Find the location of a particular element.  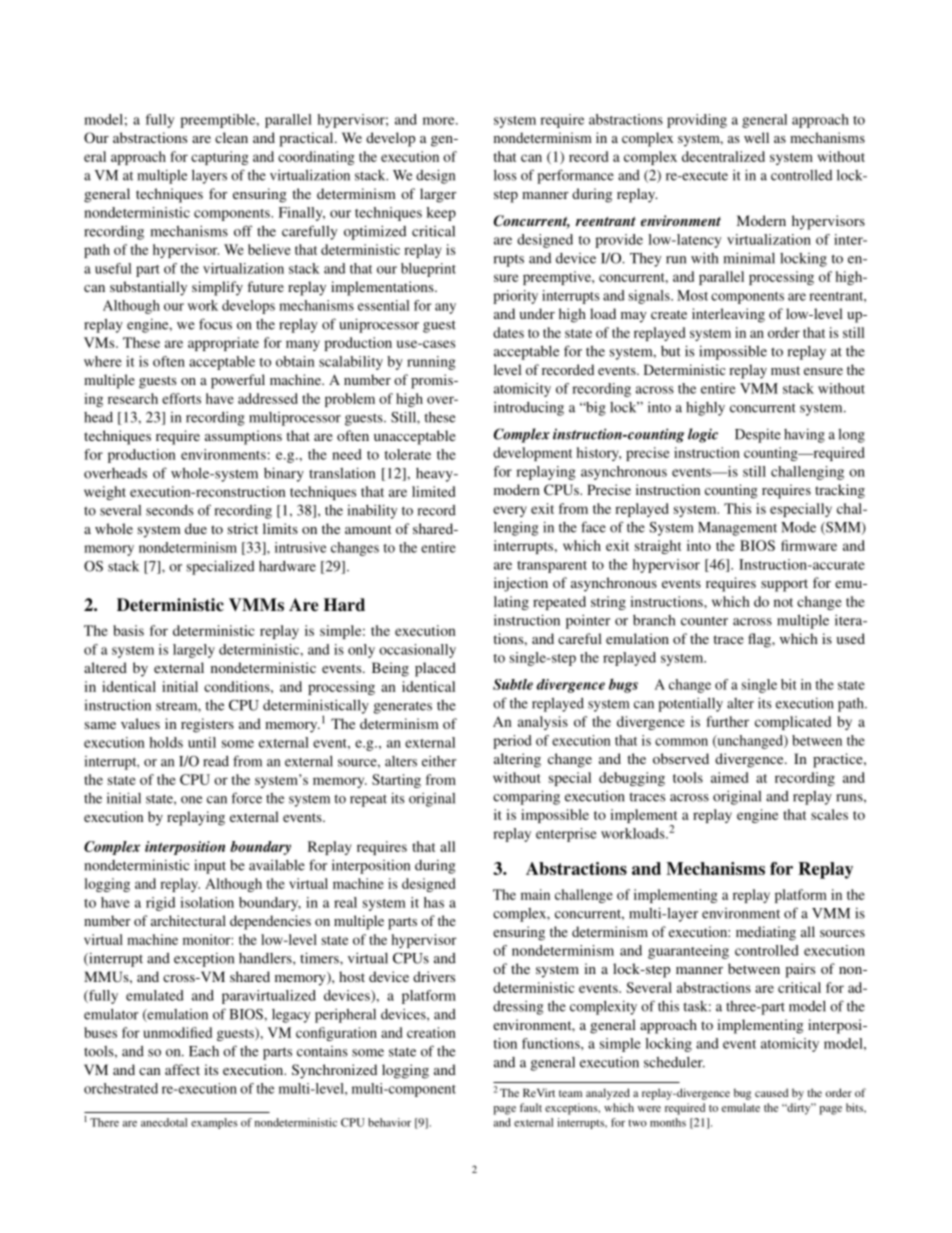

well is located at coordinates (756, 137).
